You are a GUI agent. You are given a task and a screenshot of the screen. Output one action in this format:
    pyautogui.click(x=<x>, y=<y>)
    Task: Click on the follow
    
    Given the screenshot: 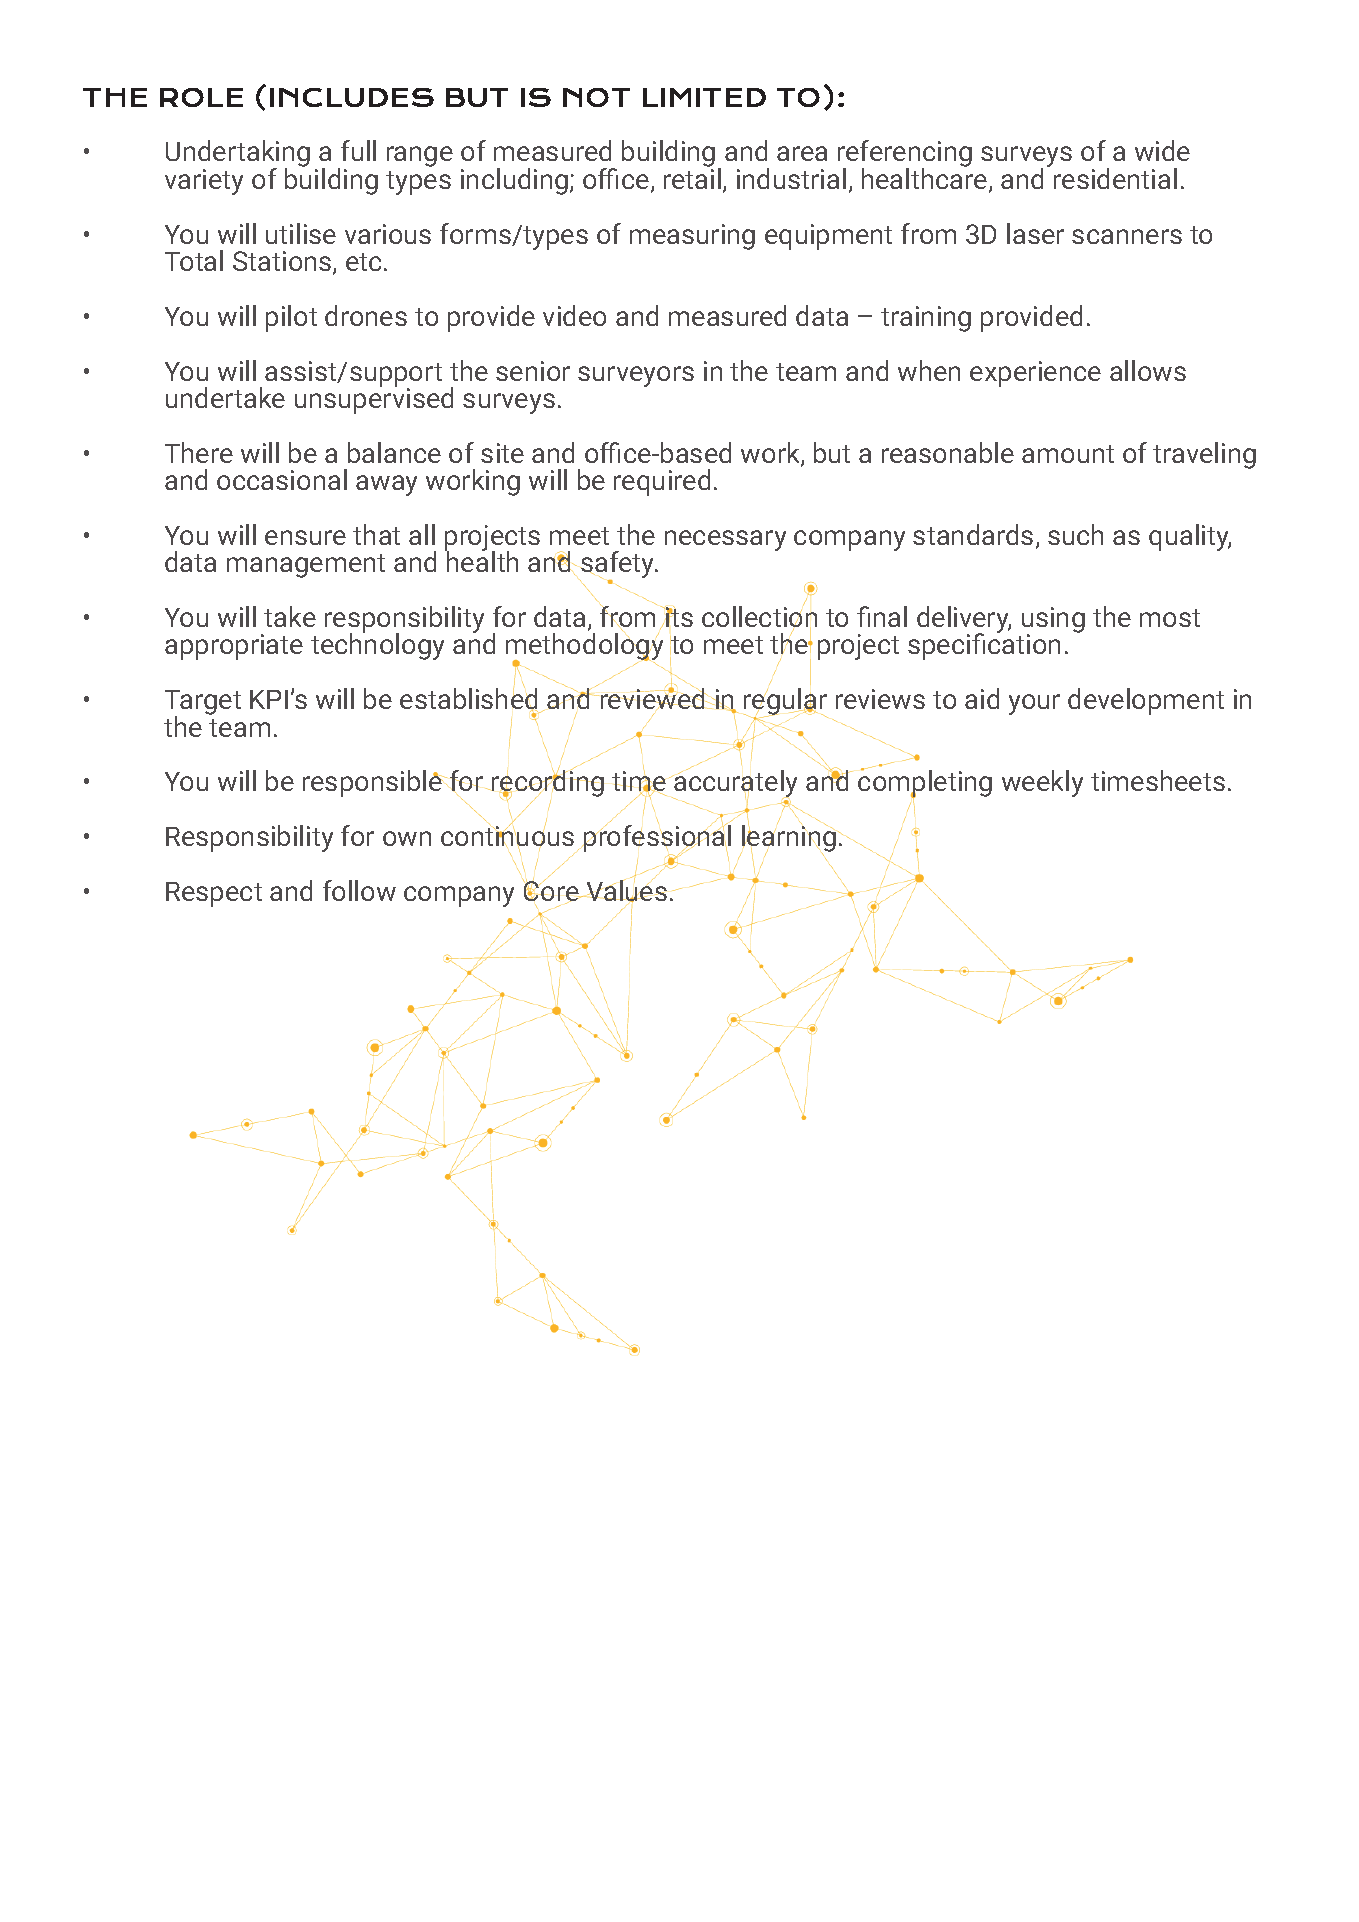 What is the action you would take?
    pyautogui.click(x=359, y=890)
